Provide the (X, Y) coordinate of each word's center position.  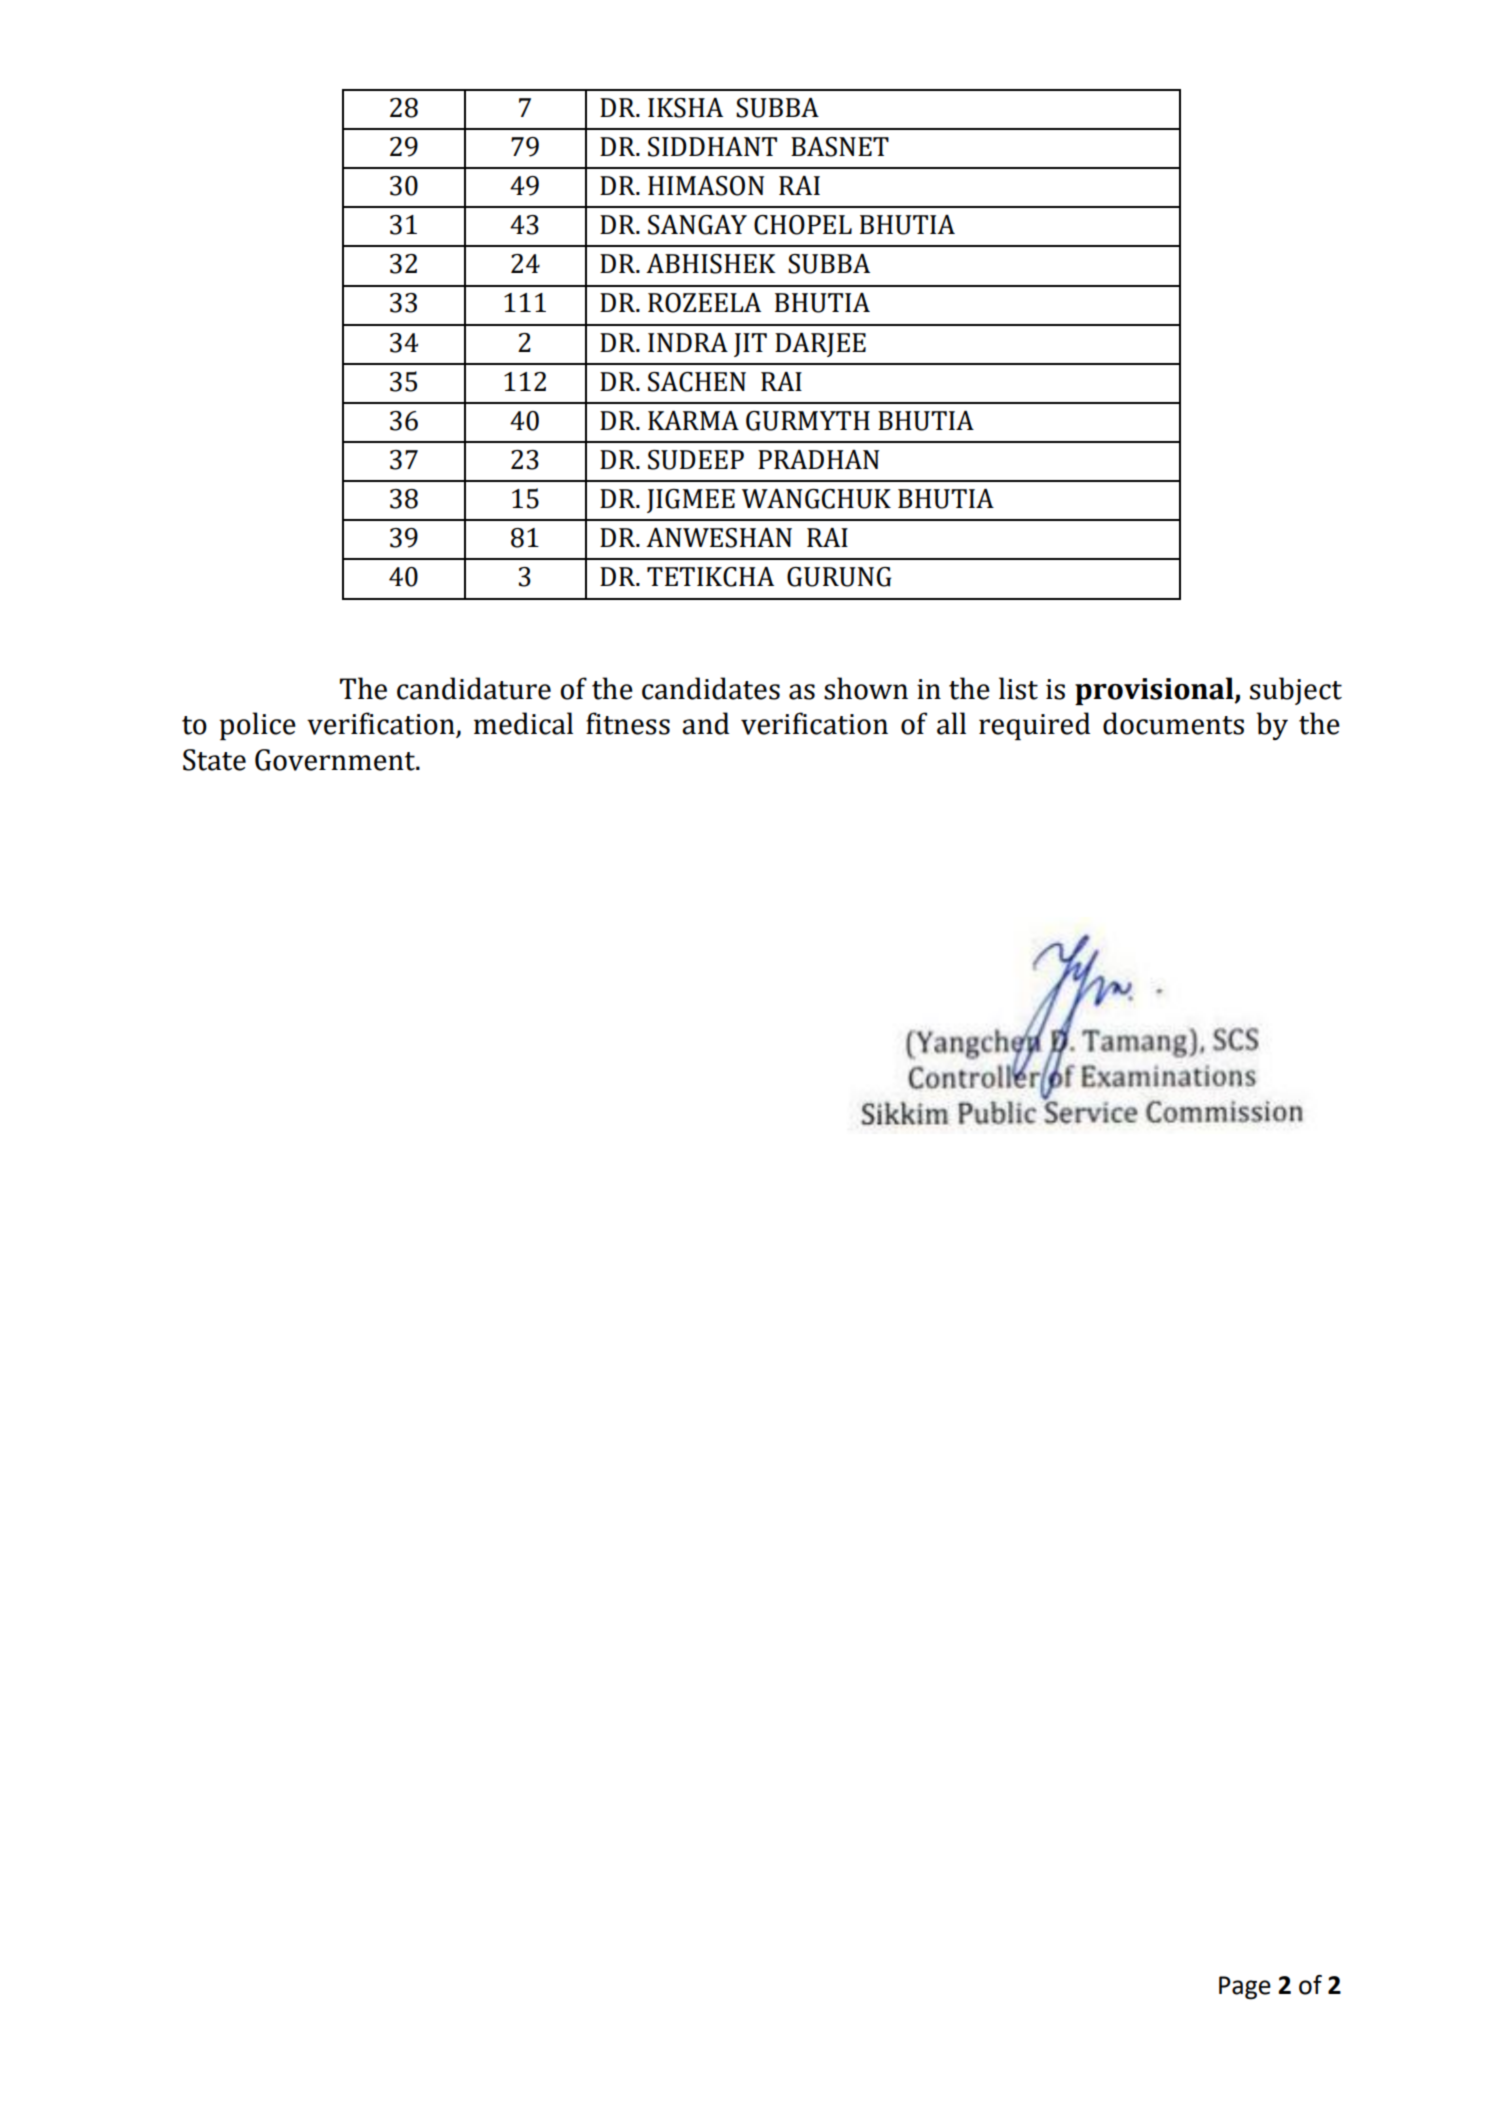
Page (1245, 1988)
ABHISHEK (711, 264)
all (951, 723)
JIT (750, 345)
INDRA (688, 342)
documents (1173, 723)
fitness (628, 723)
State (214, 760)
